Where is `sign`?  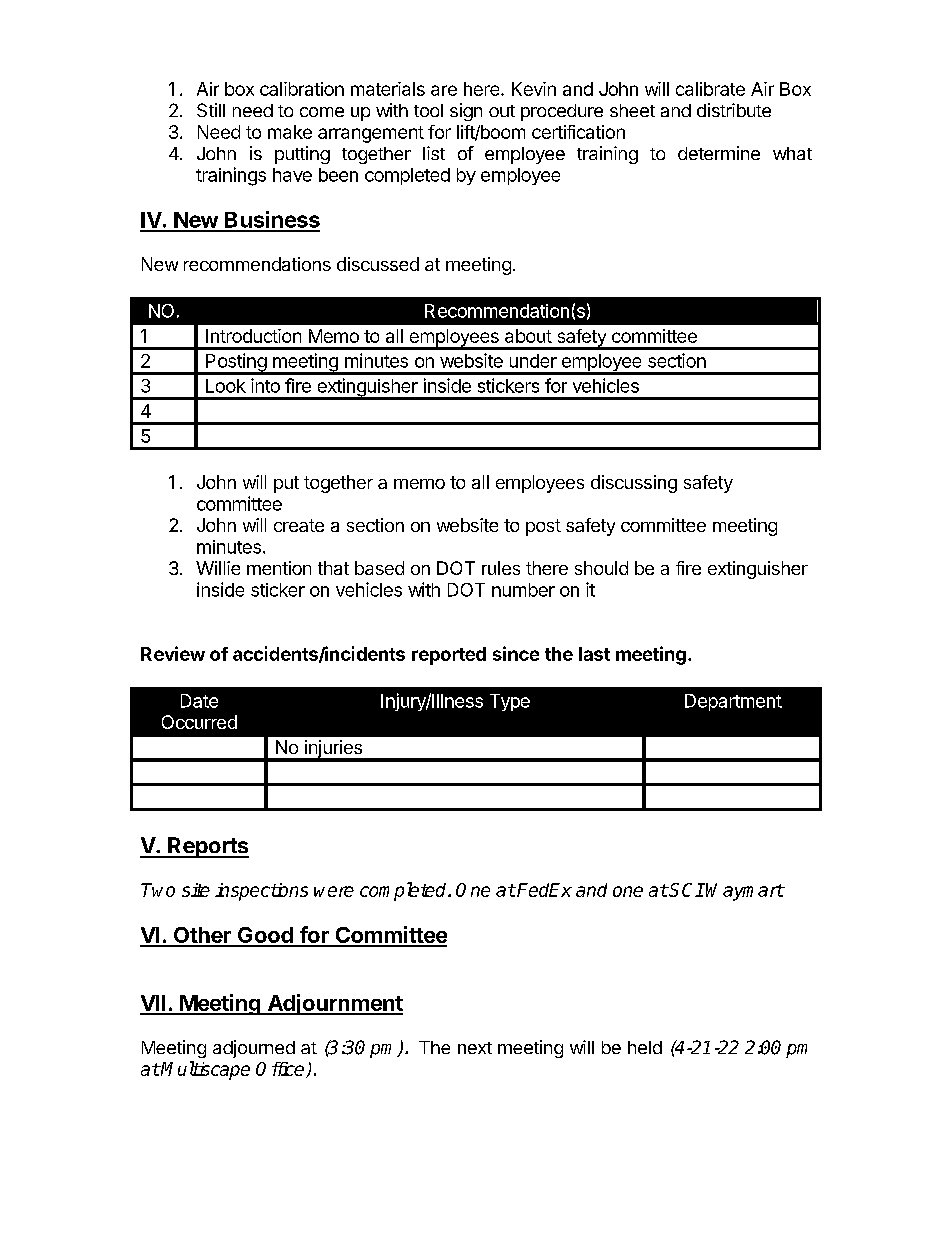
sign is located at coordinates (466, 112).
